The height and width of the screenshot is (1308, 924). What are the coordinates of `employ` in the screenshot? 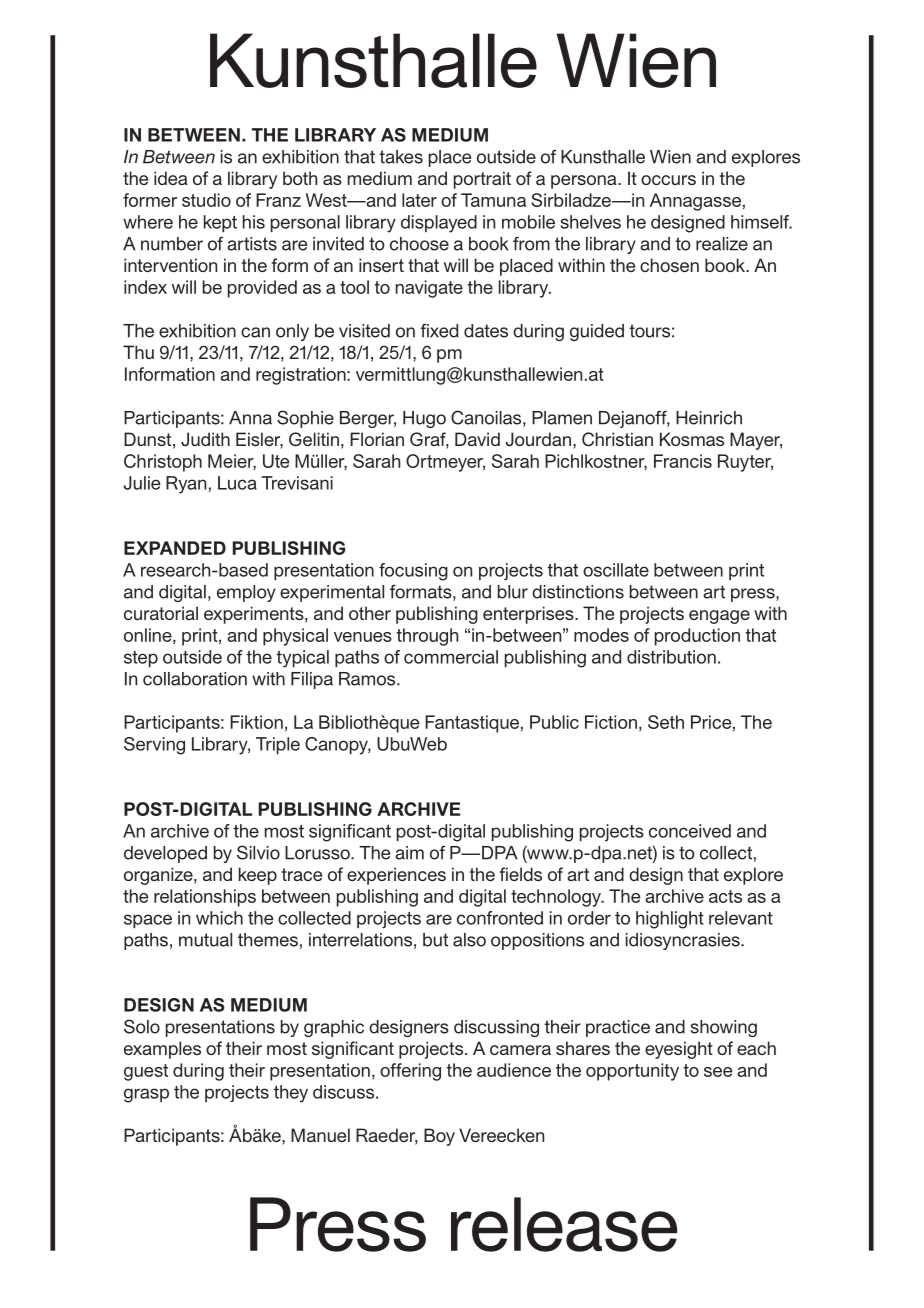 It's located at (246, 593).
